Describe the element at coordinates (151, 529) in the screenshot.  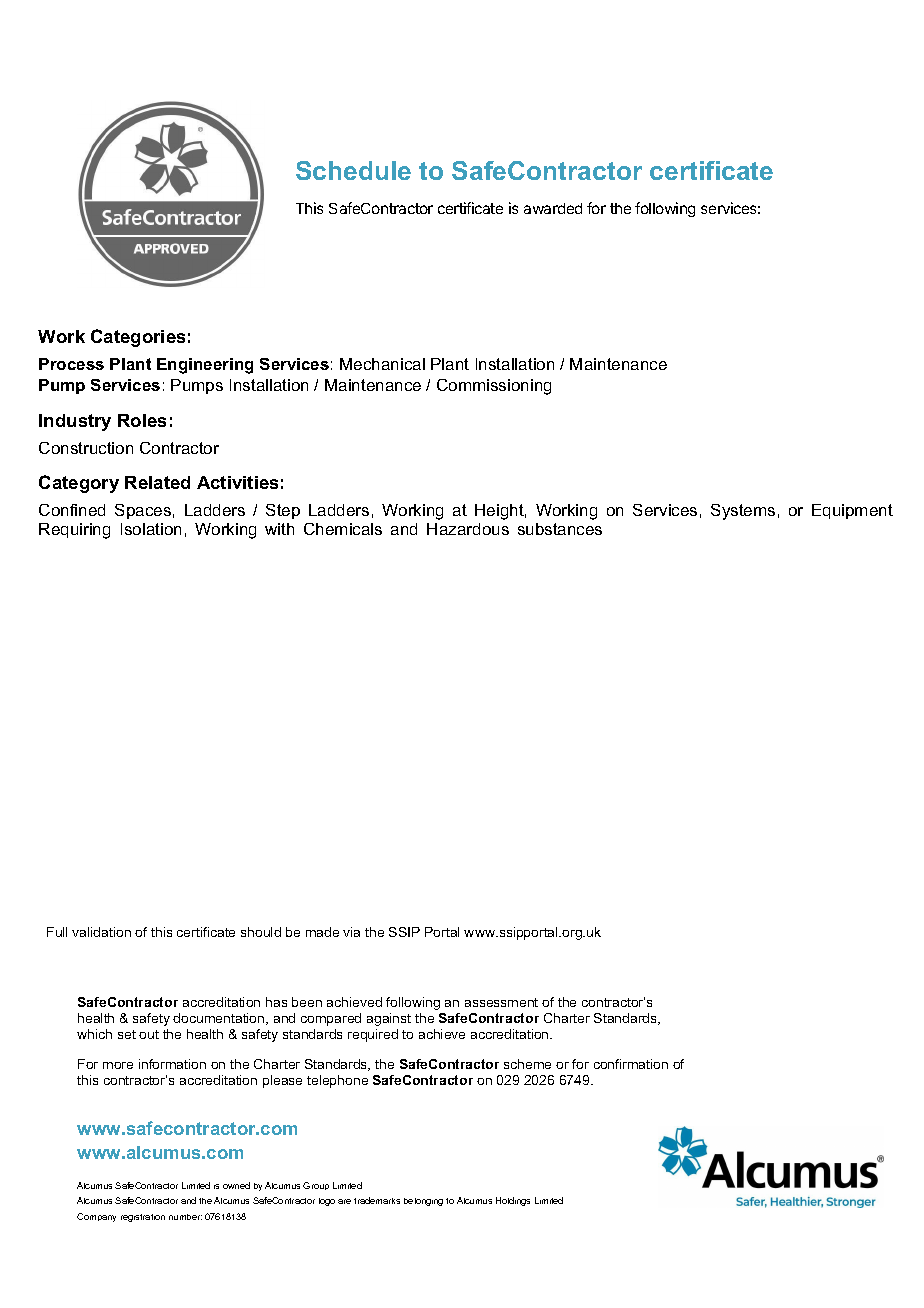
I see `Isolation` at that location.
